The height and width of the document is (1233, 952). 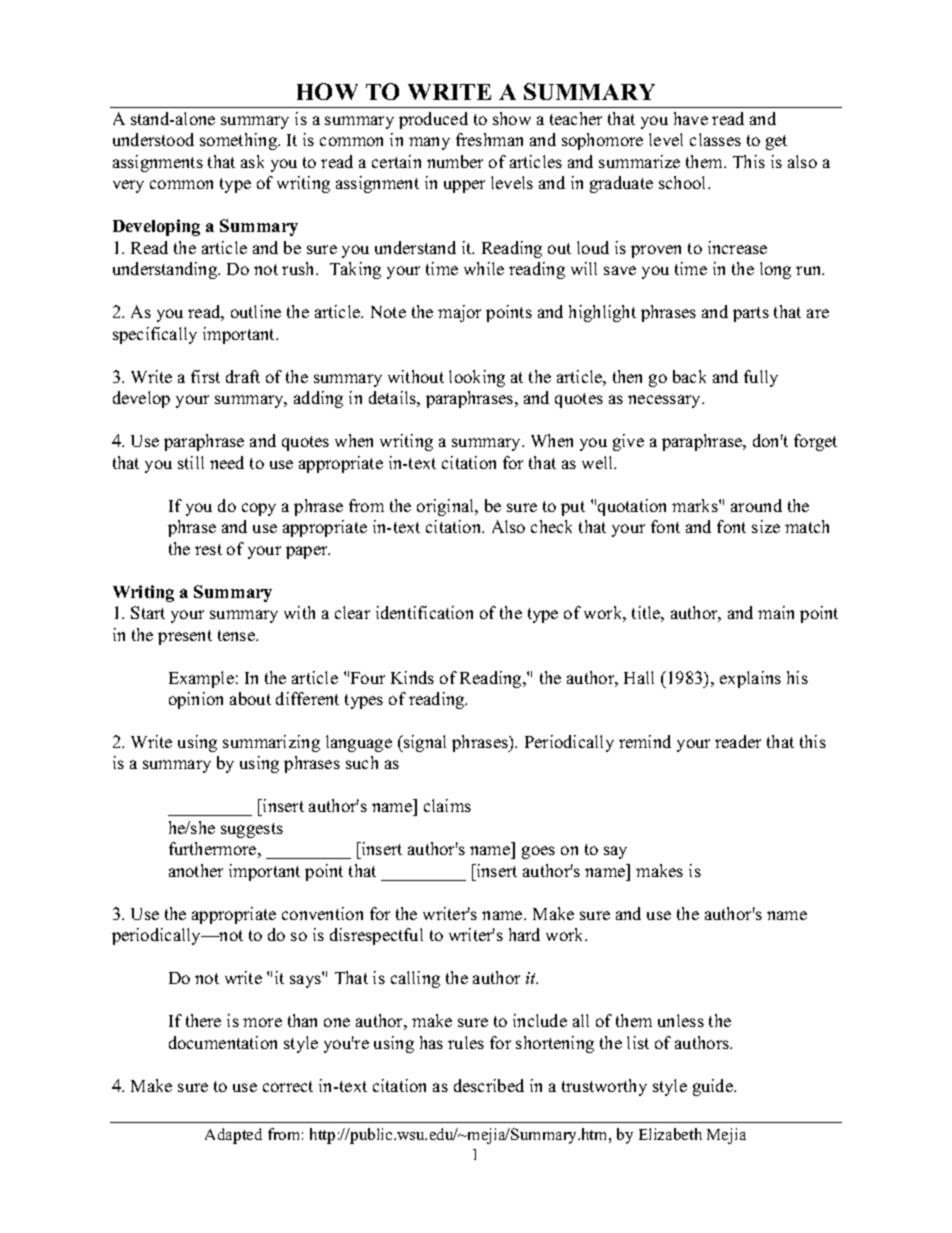 What do you see at coordinates (196, 870) in the document?
I see `another` at bounding box center [196, 870].
